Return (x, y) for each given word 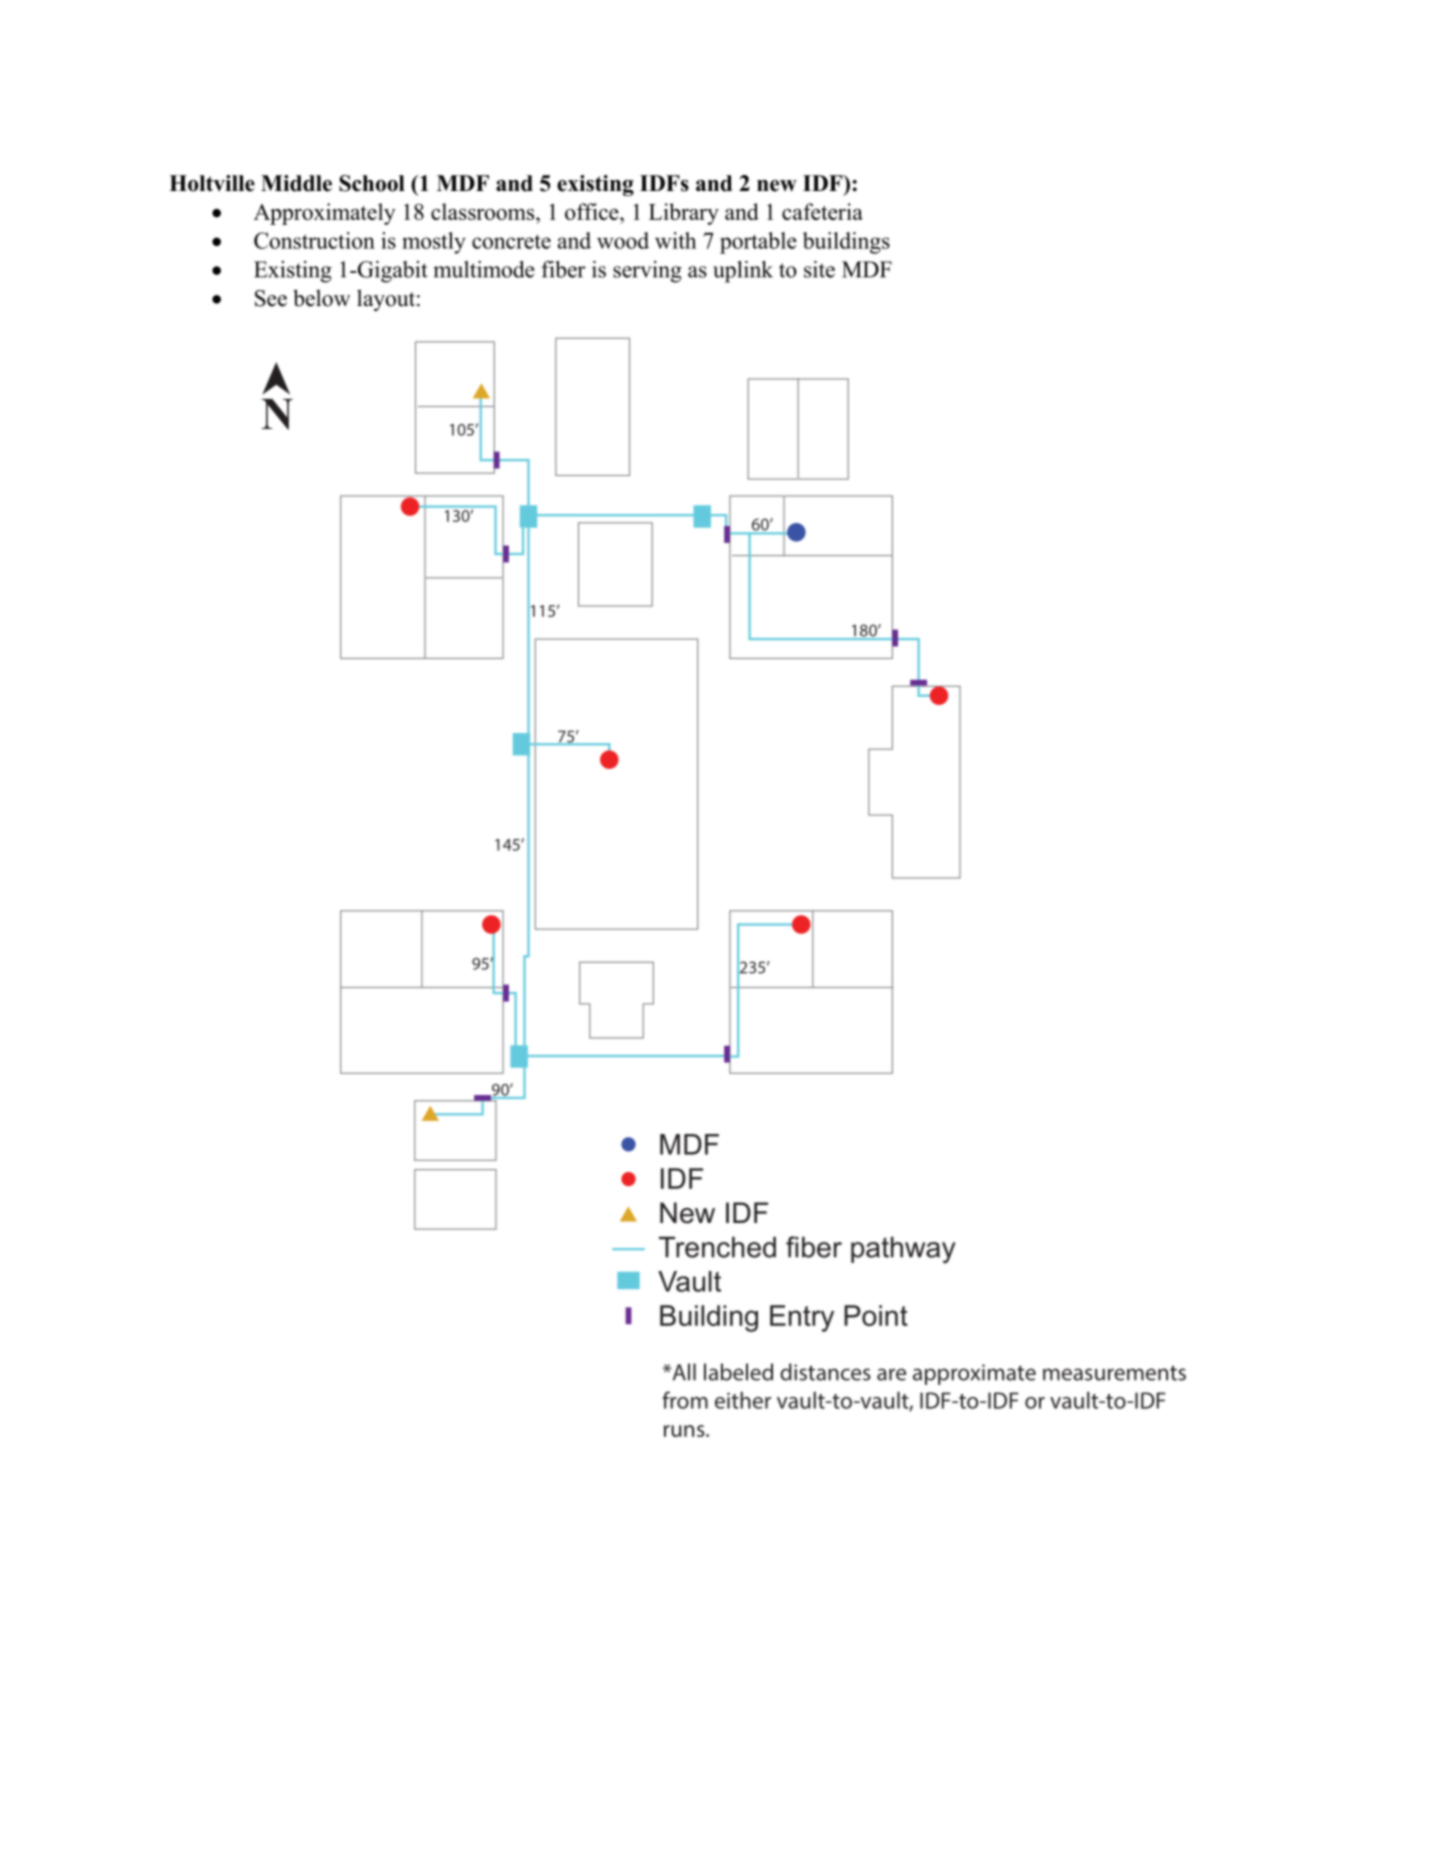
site (819, 269)
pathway (903, 1250)
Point (876, 1315)
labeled (738, 1372)
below (321, 298)
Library (684, 214)
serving (647, 272)
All (683, 1372)
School (372, 183)
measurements (1114, 1373)
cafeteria (822, 211)
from (685, 1400)
